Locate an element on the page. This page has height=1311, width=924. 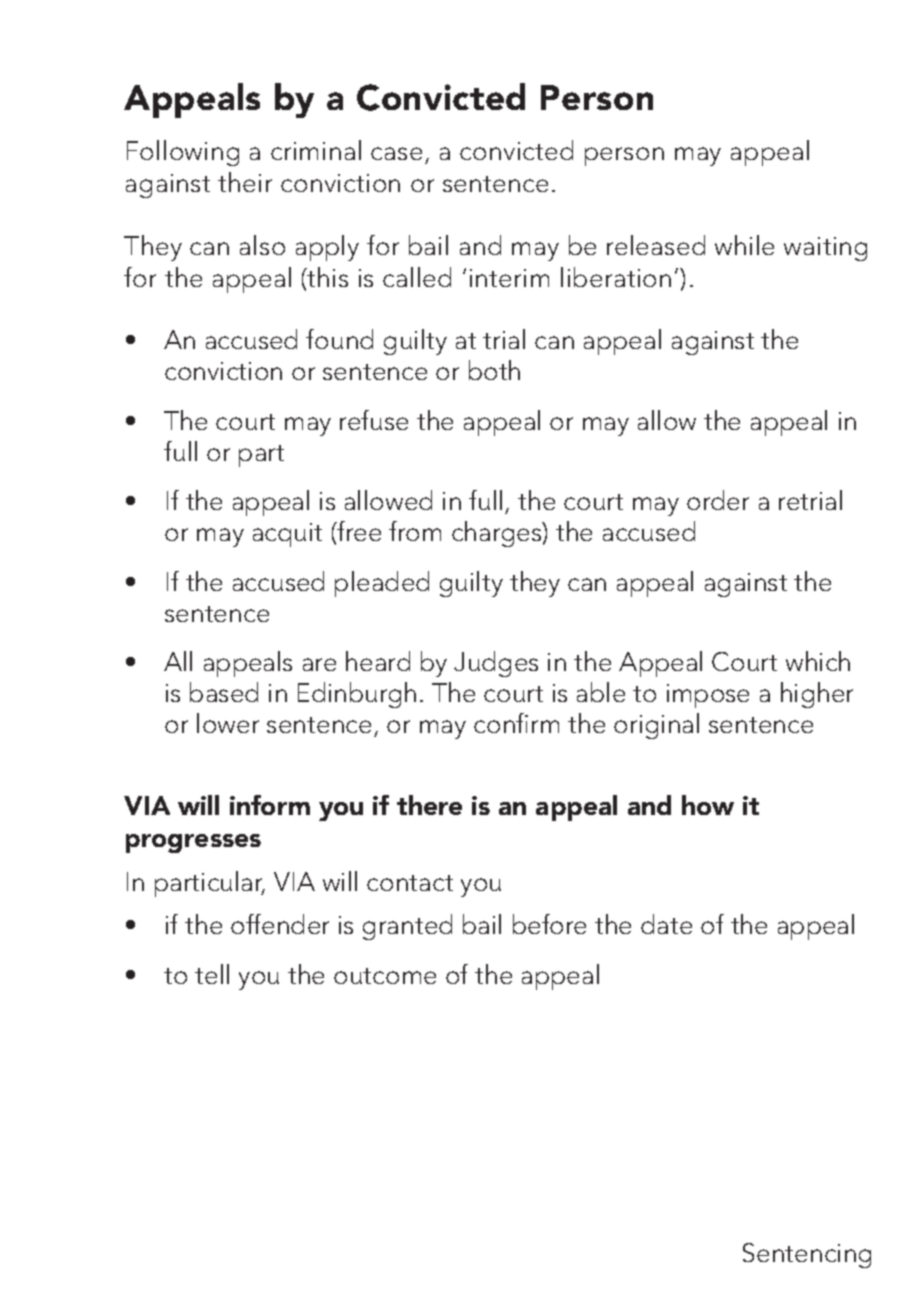
interim is located at coordinates (509, 278).
